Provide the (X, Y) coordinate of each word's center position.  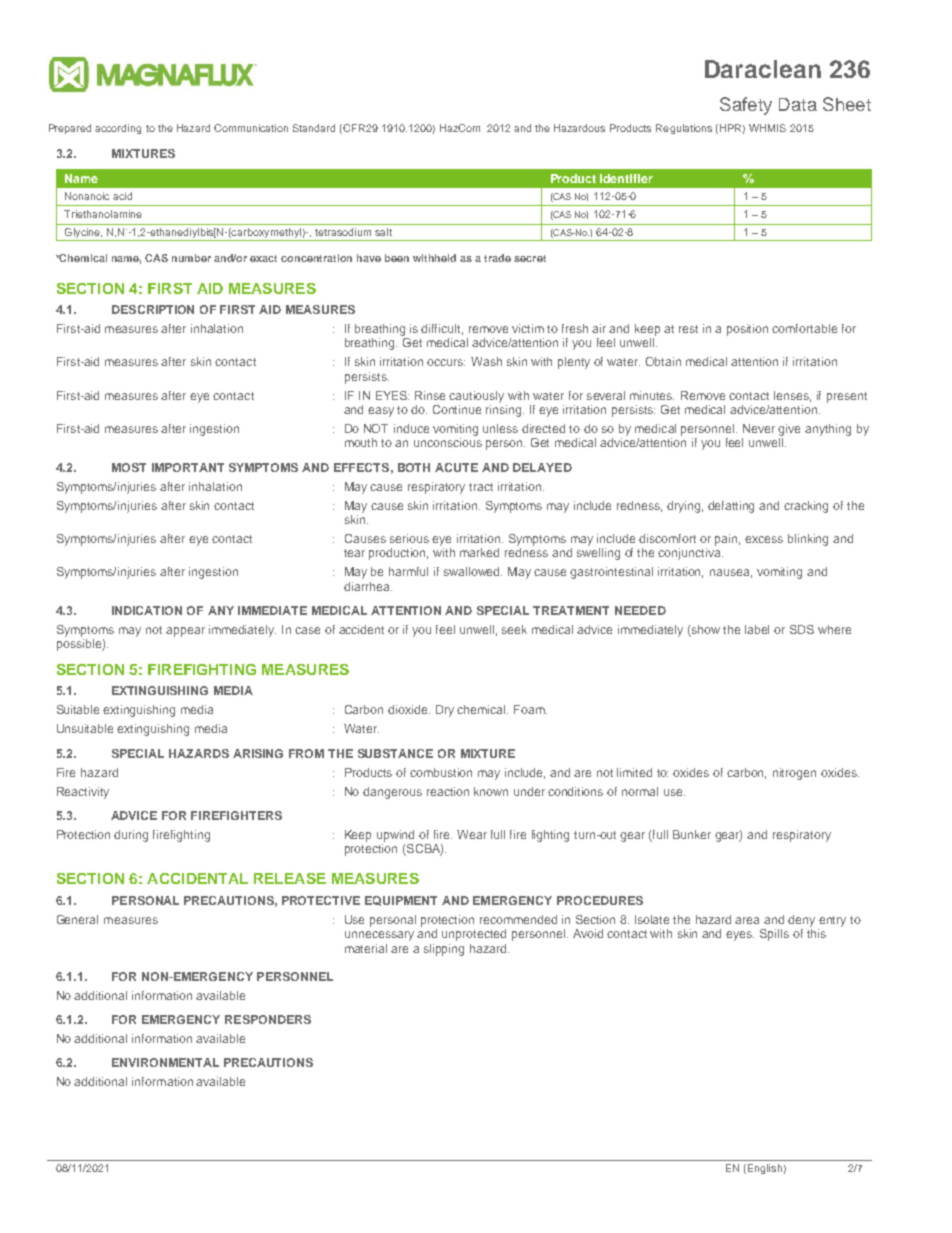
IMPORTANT (188, 467)
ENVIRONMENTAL (165, 1062)
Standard (314, 128)
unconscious (448, 442)
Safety (746, 106)
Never (759, 428)
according (118, 129)
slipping (444, 950)
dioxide (409, 709)
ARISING (258, 753)
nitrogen (794, 774)
